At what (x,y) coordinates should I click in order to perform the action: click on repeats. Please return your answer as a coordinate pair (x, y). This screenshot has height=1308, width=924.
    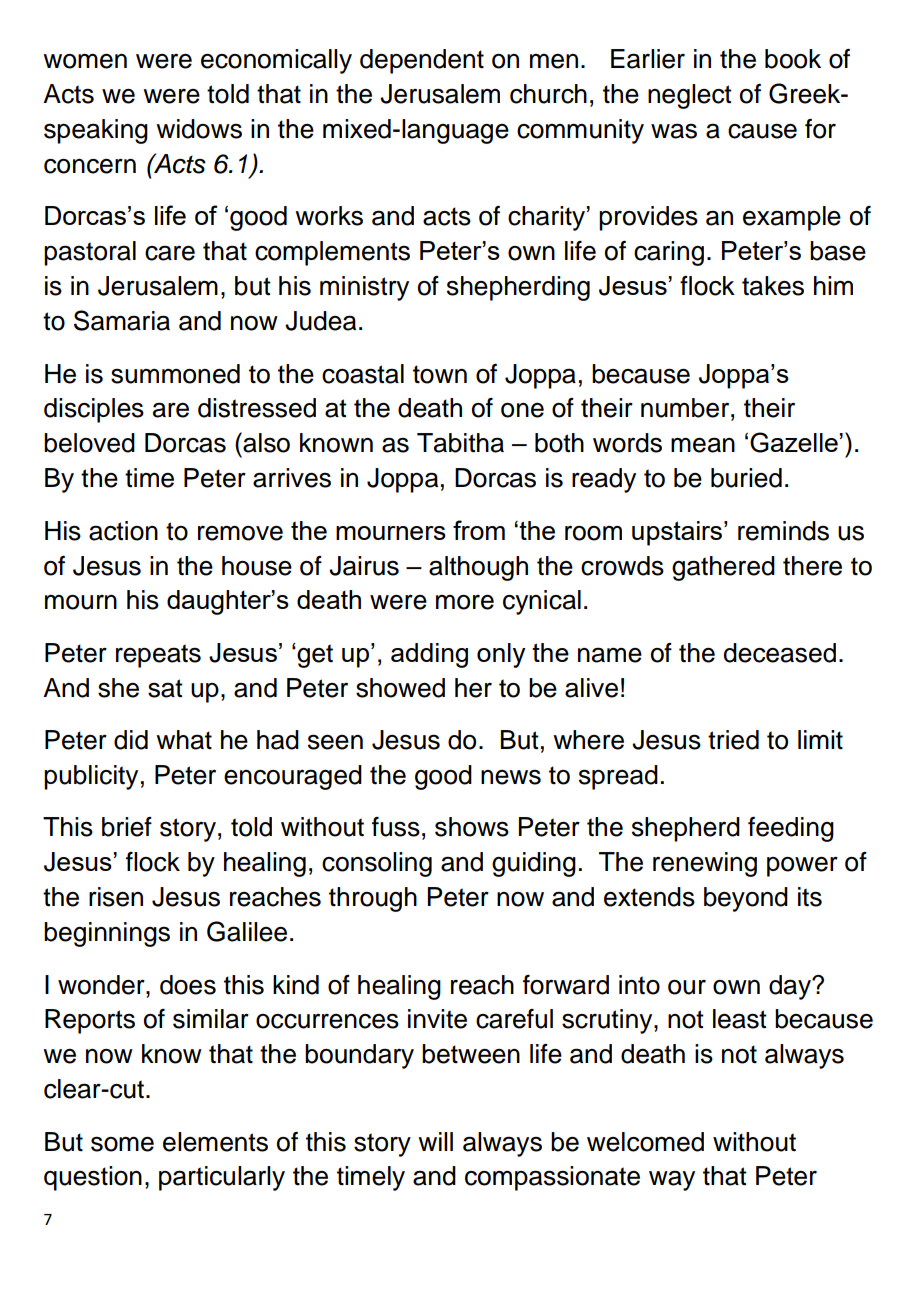
    Looking at the image, I should click on (158, 656).
